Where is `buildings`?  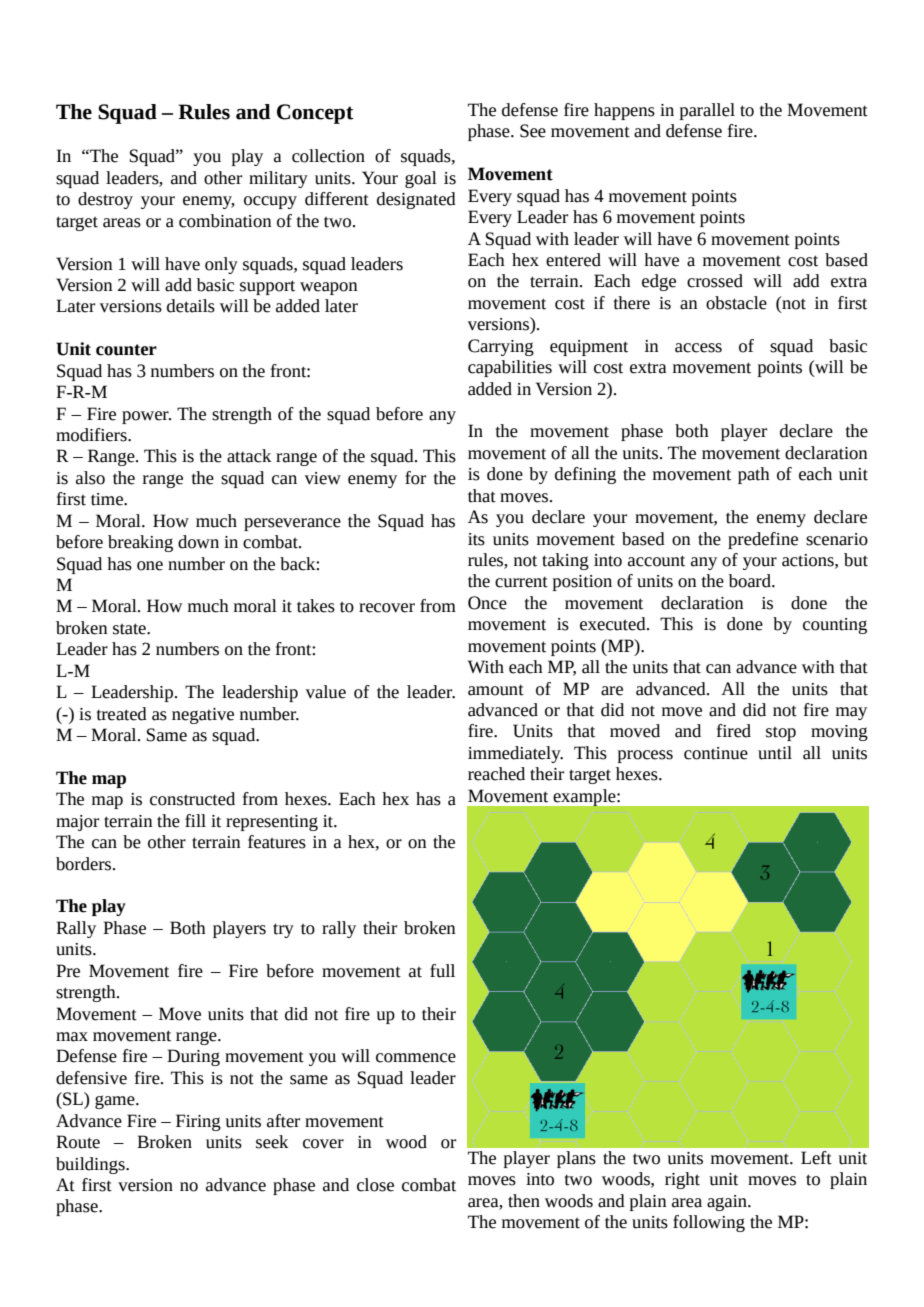
buildings is located at coordinates (91, 1165).
